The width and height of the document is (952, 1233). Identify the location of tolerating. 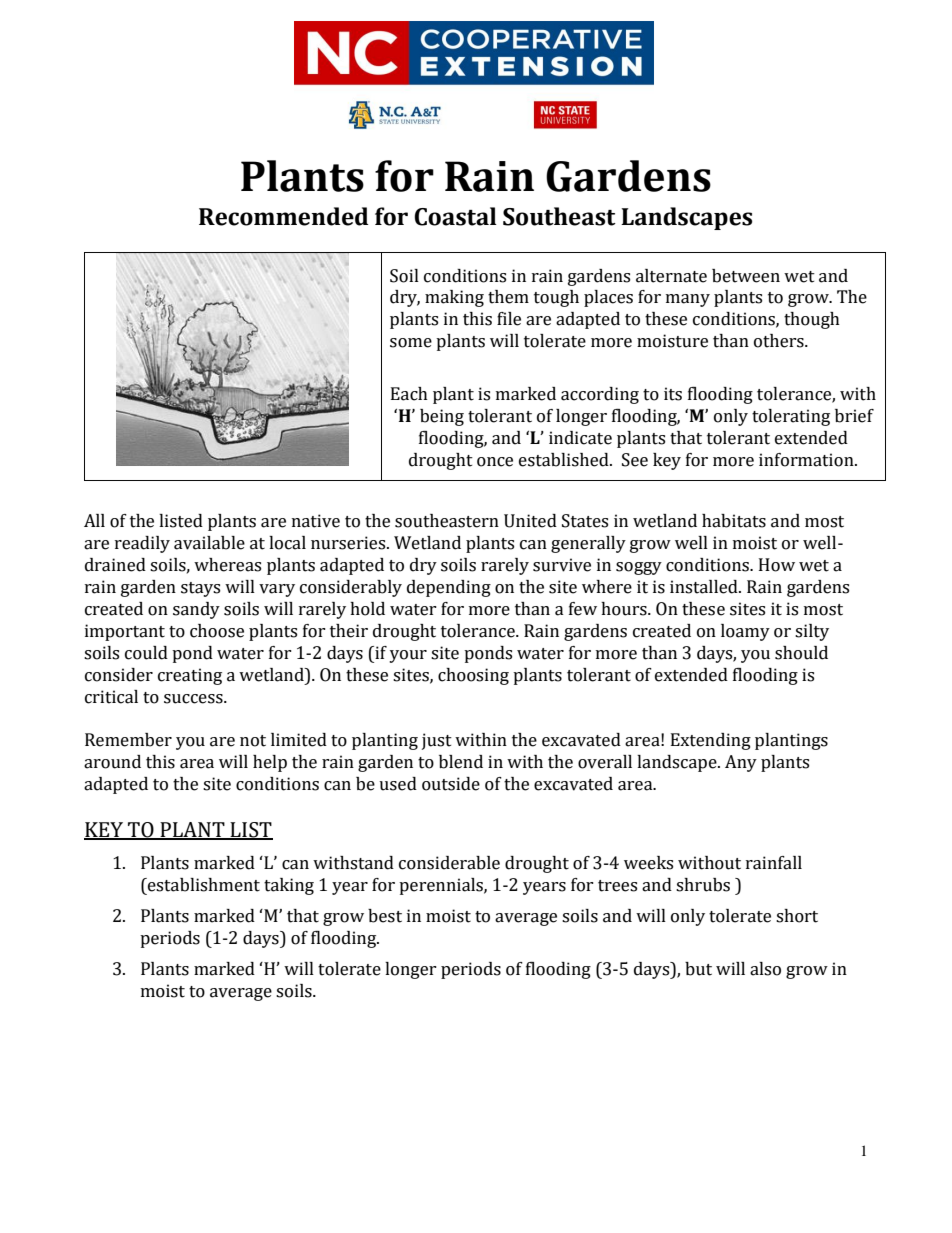
(791, 417).
